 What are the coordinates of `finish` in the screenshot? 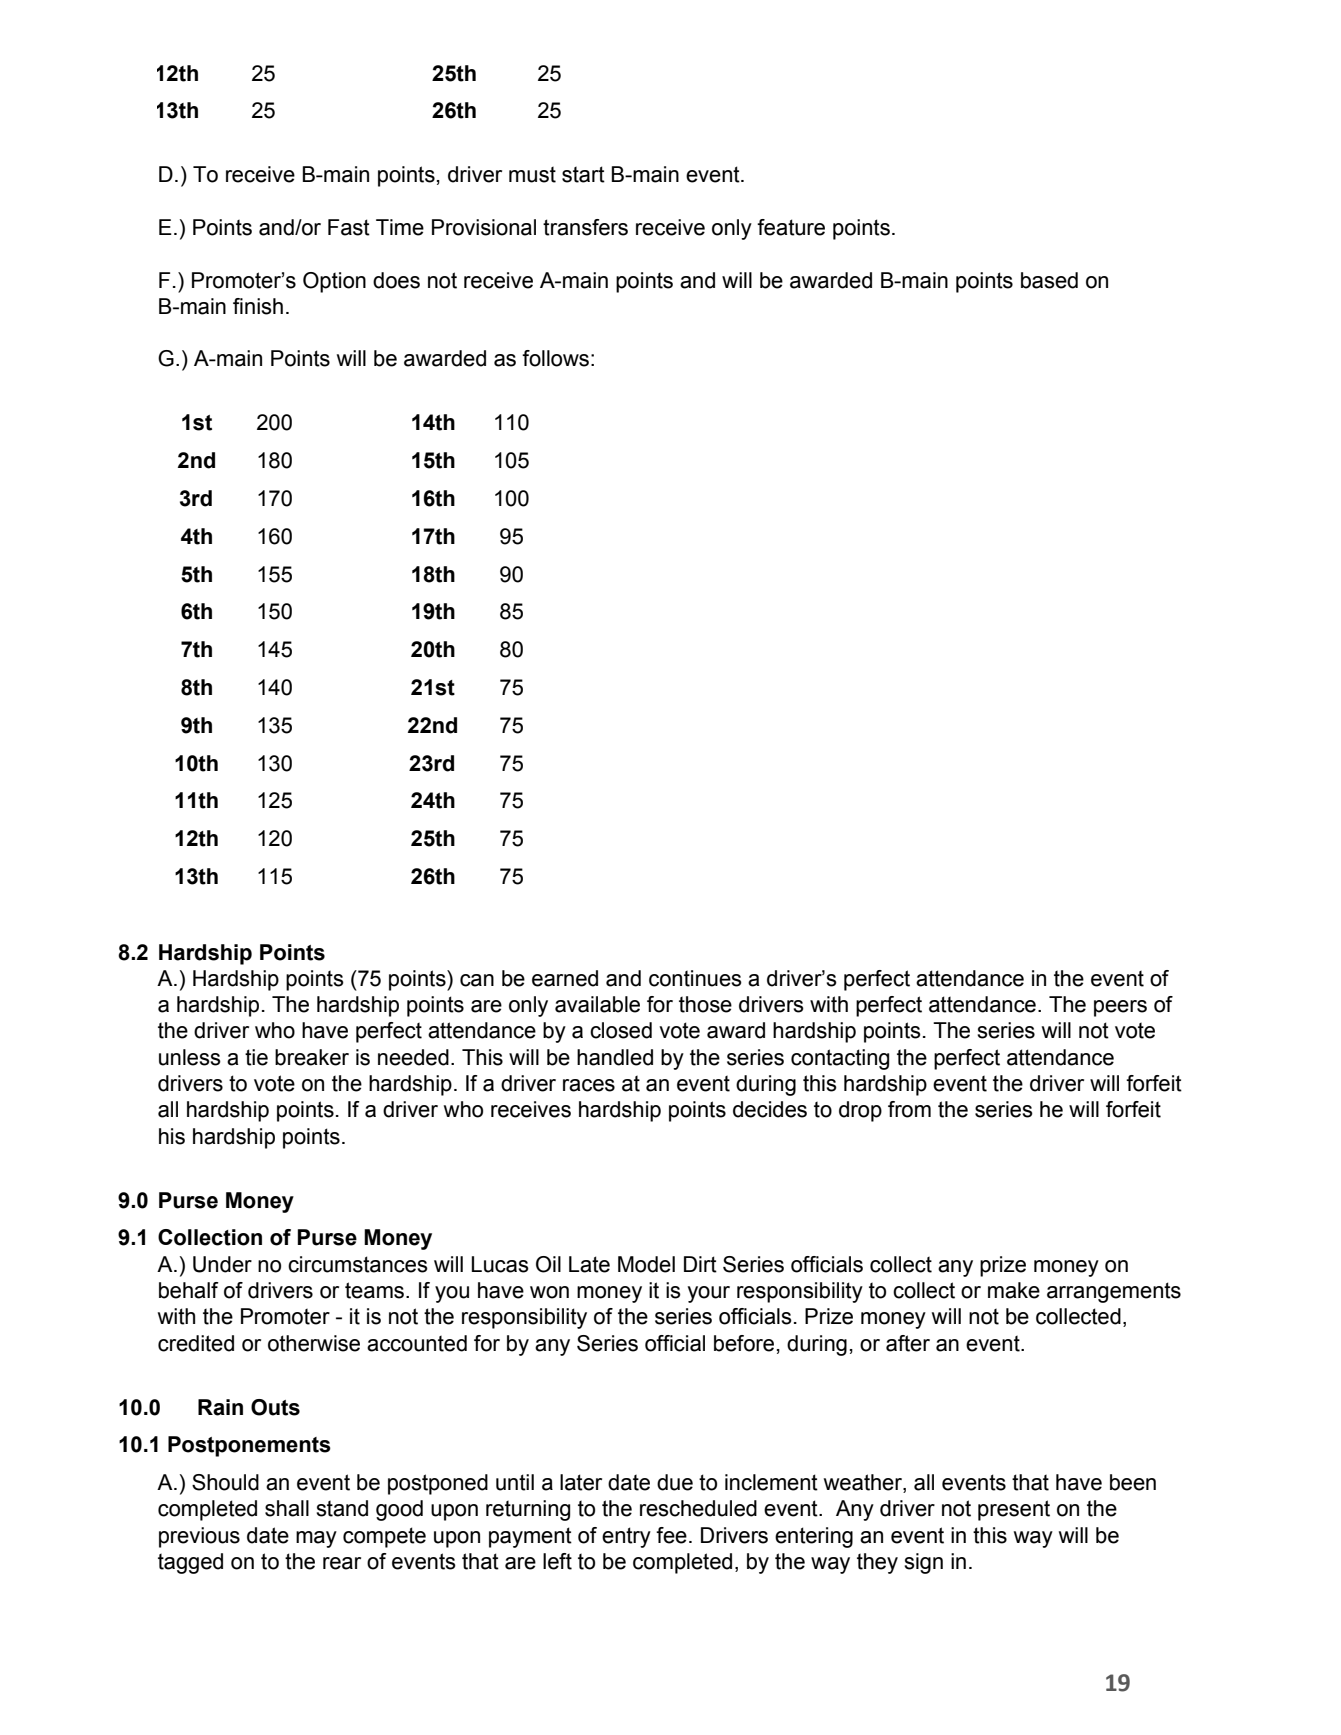 It's located at (258, 306).
